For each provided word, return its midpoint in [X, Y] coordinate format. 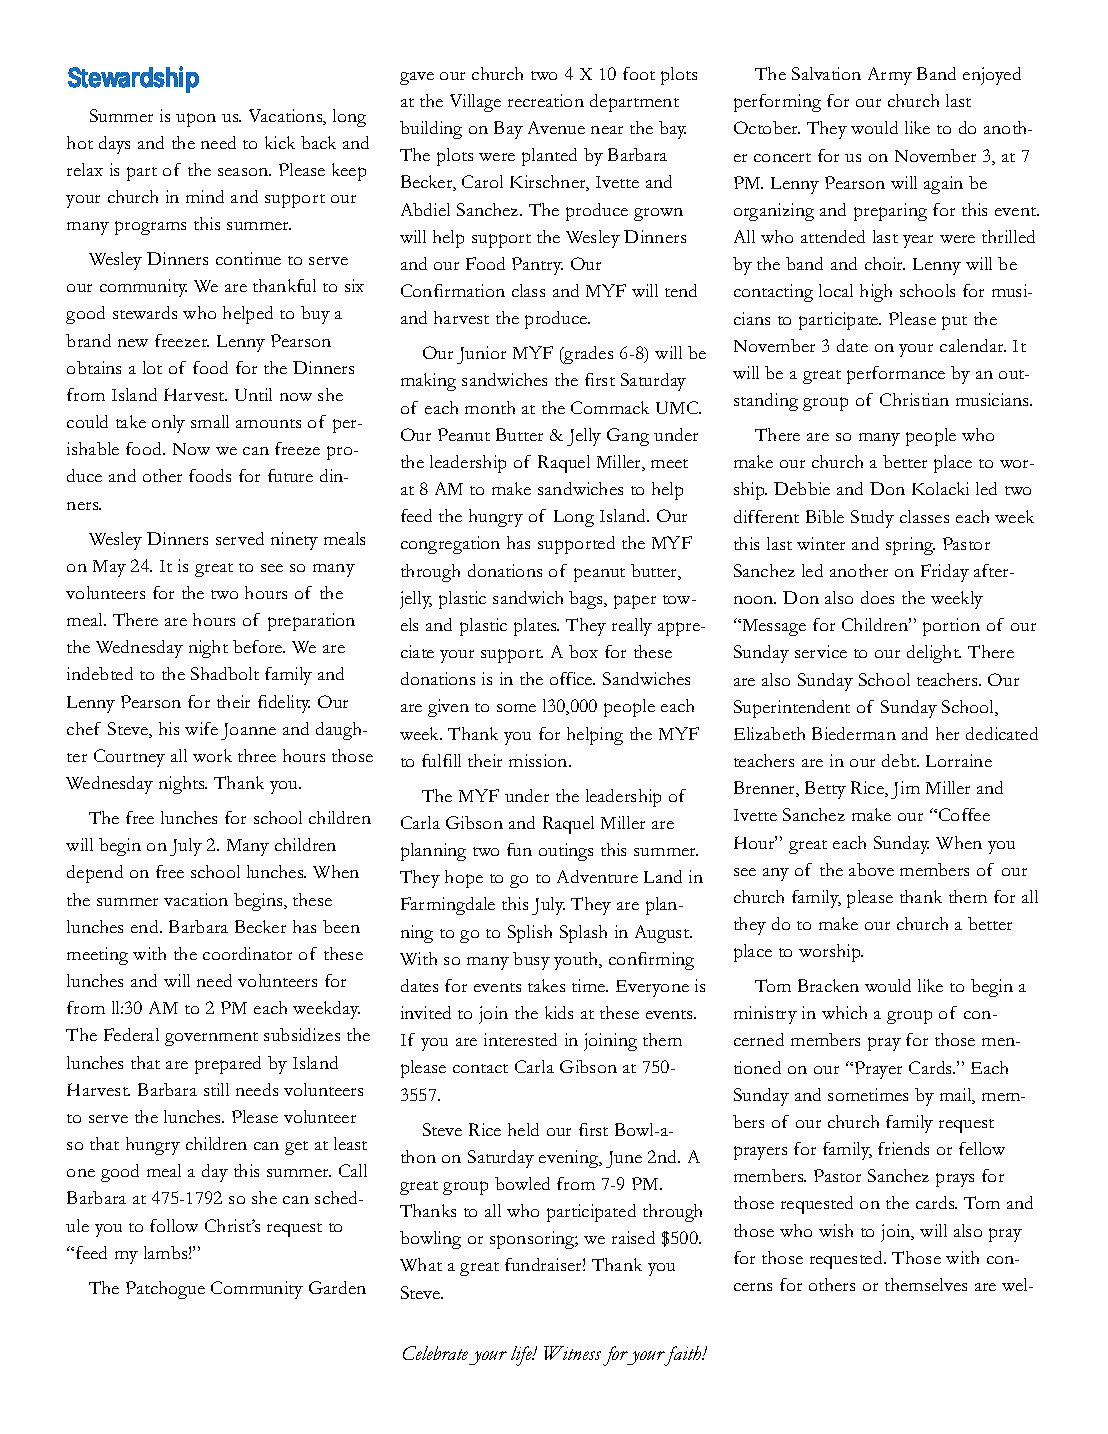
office [572, 678]
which [844, 1012]
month [490, 407]
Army [890, 76]
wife [201, 728]
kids [559, 1012]
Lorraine [959, 760]
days [114, 145]
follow [174, 1225]
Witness [572, 1353]
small [210, 421]
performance [896, 375]
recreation [546, 100]
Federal [131, 1034]
